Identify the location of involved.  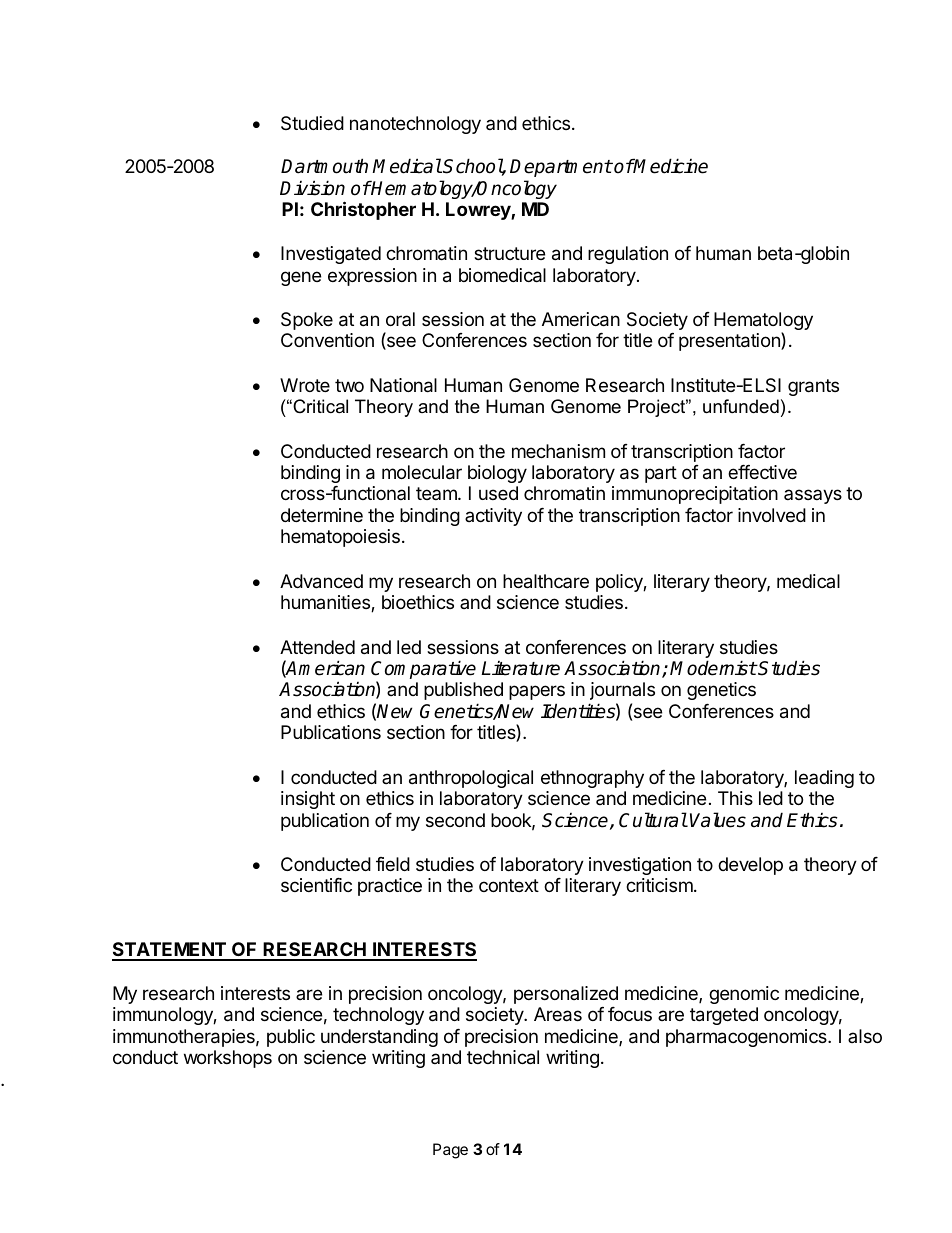
(772, 515).
